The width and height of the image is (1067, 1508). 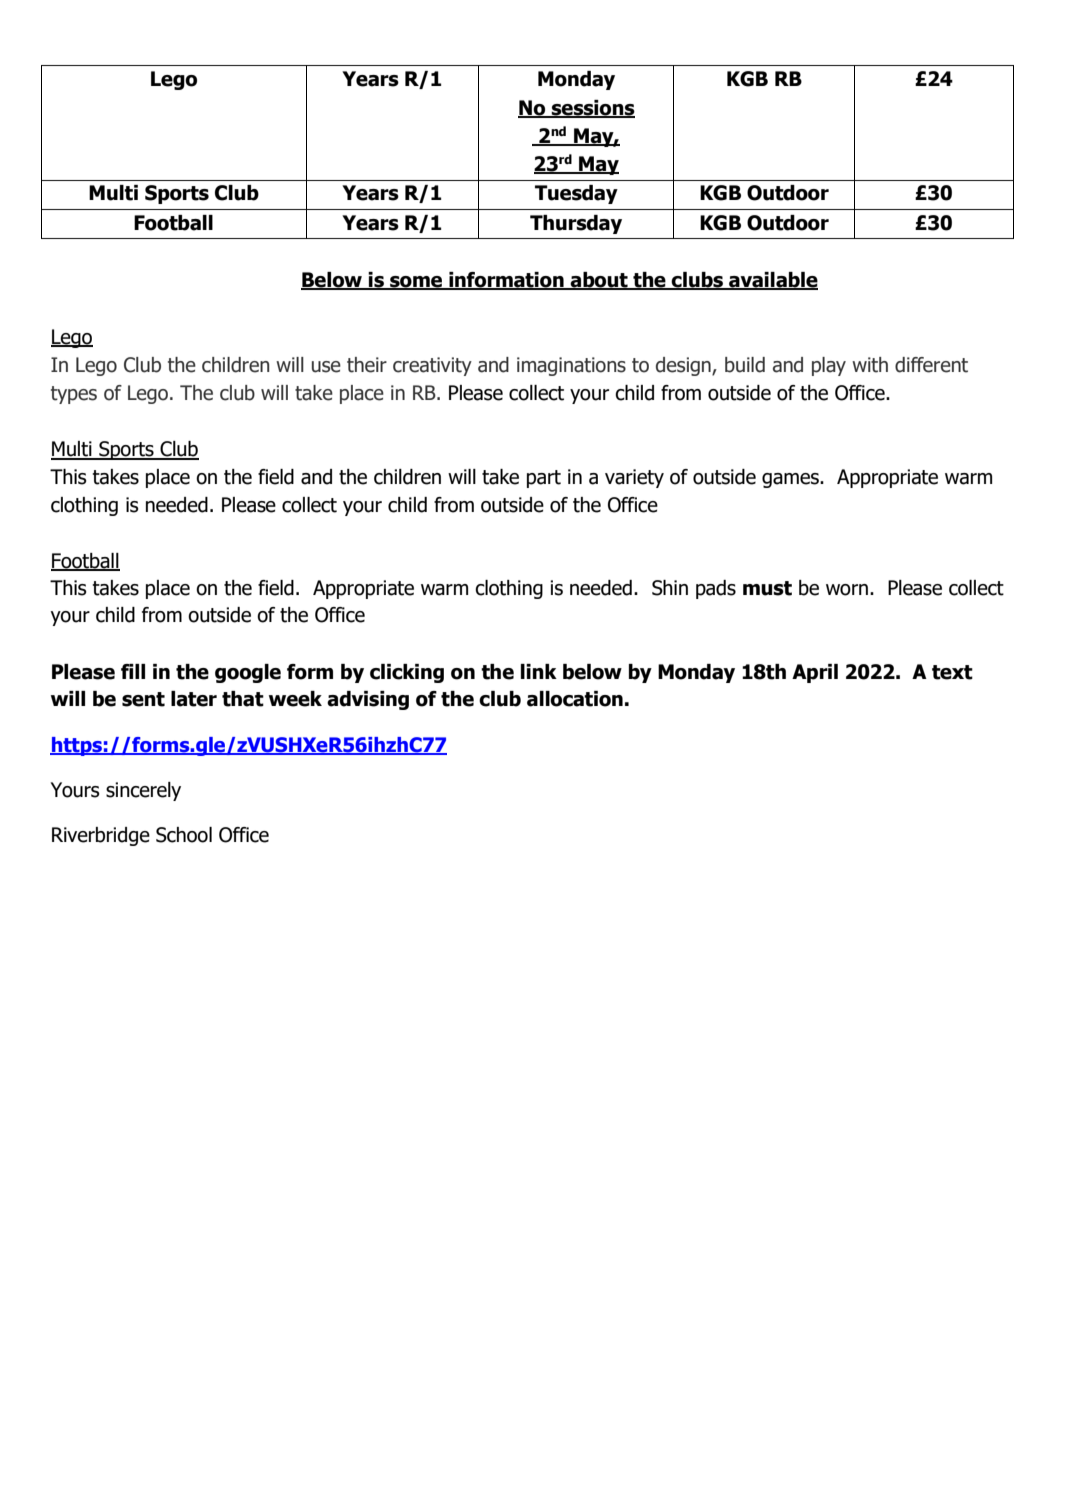 I want to click on types, so click(x=74, y=395).
